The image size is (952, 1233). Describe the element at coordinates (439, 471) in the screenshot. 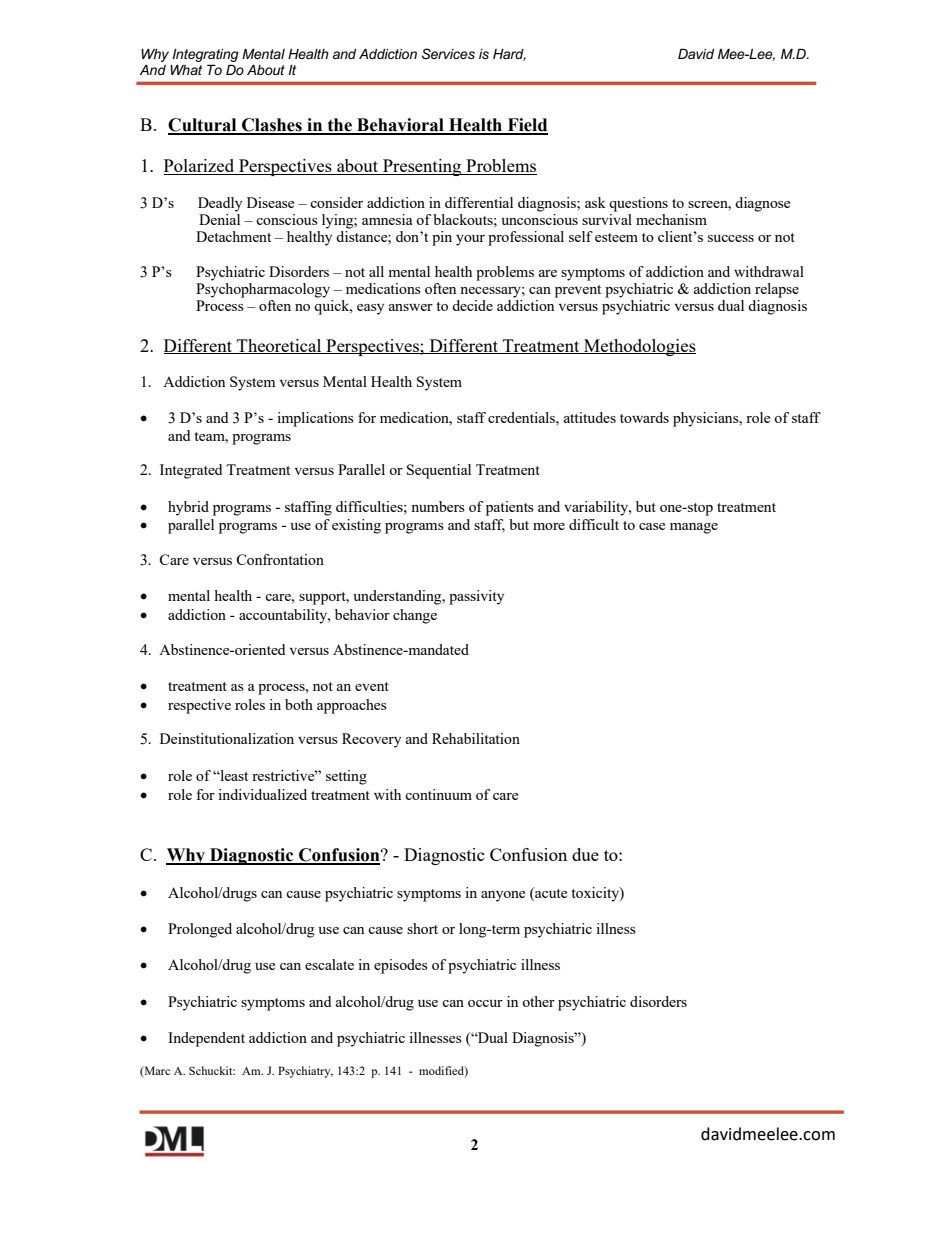

I see `Sequential` at that location.
